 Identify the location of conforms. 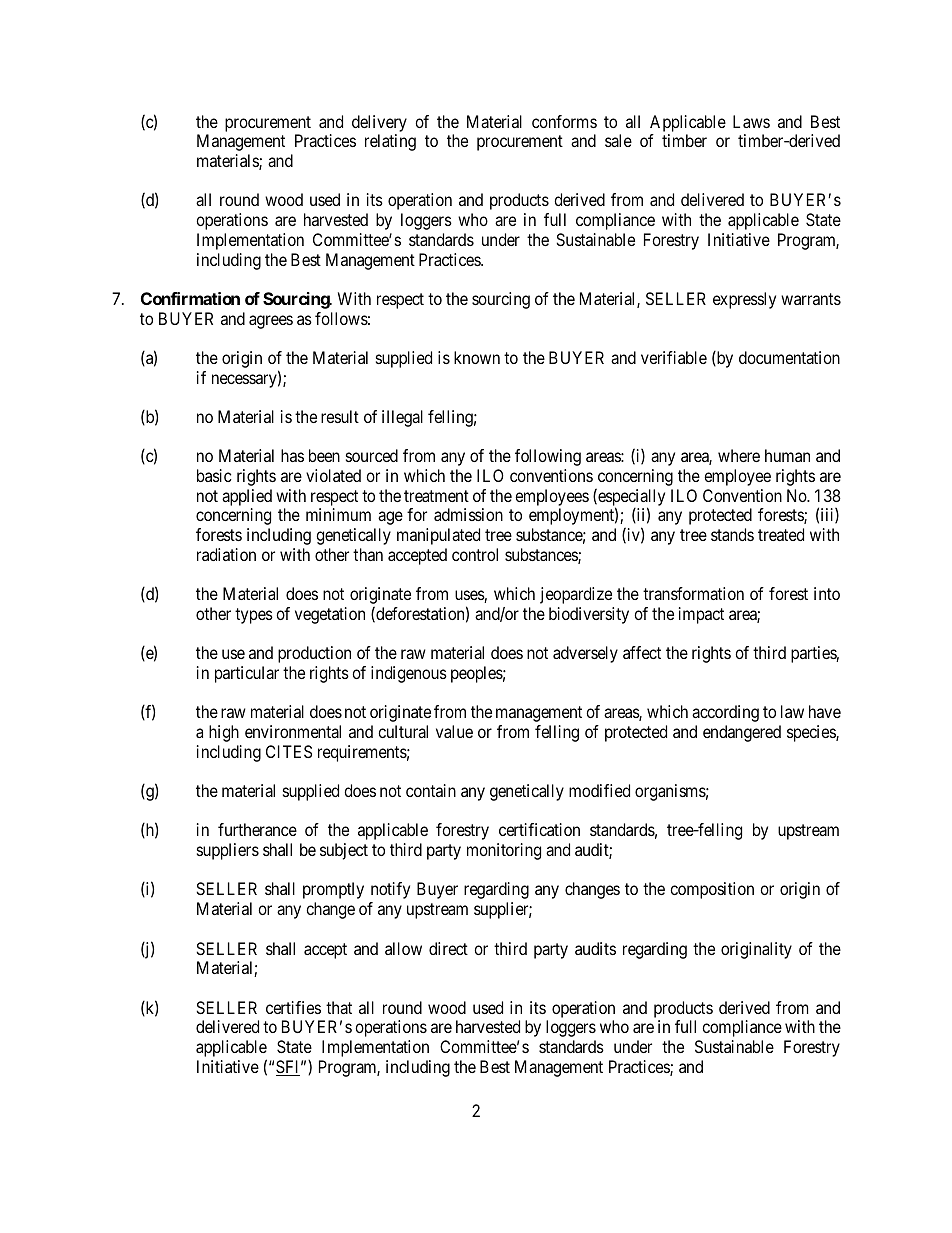
(564, 121).
